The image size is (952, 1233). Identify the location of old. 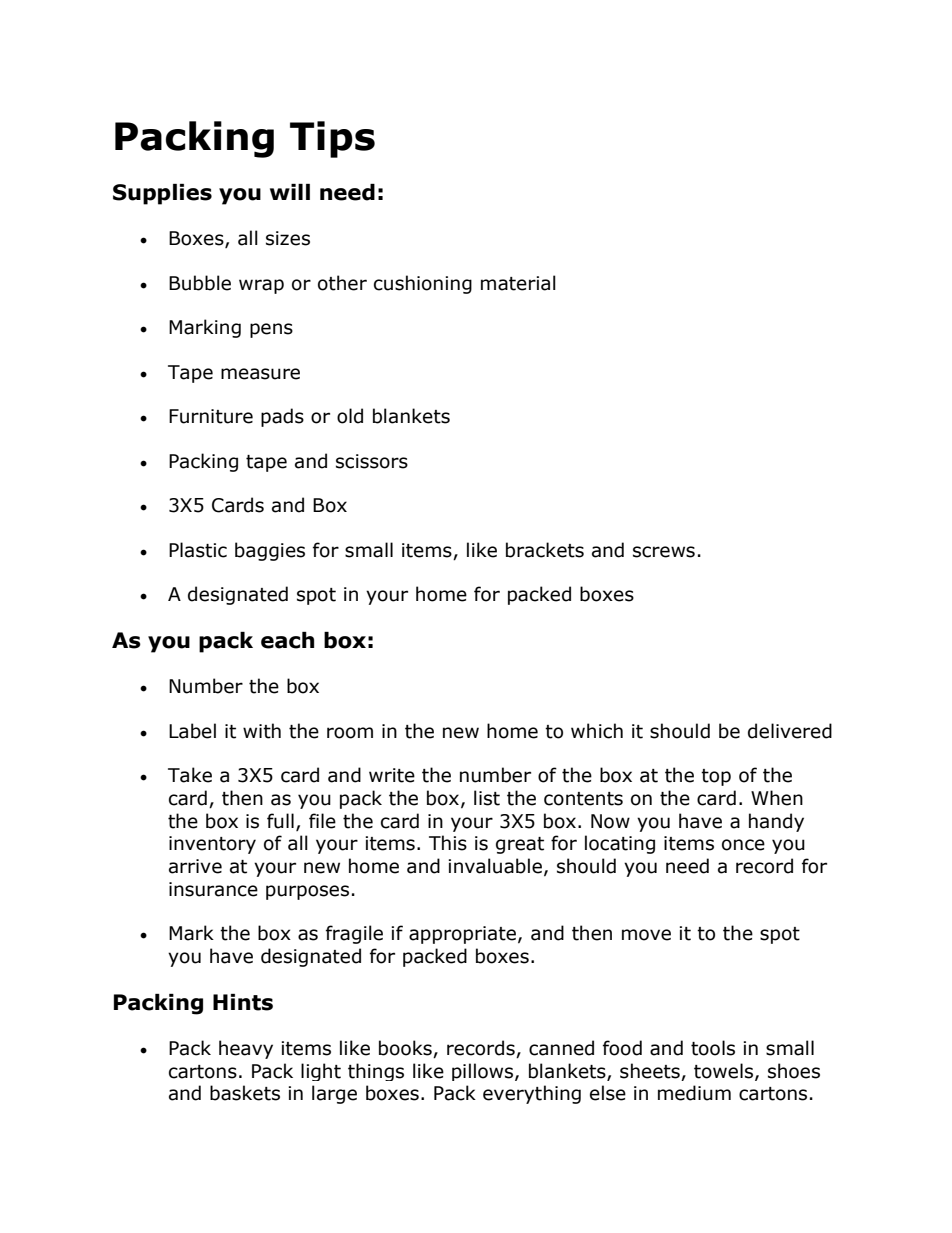
(350, 416).
